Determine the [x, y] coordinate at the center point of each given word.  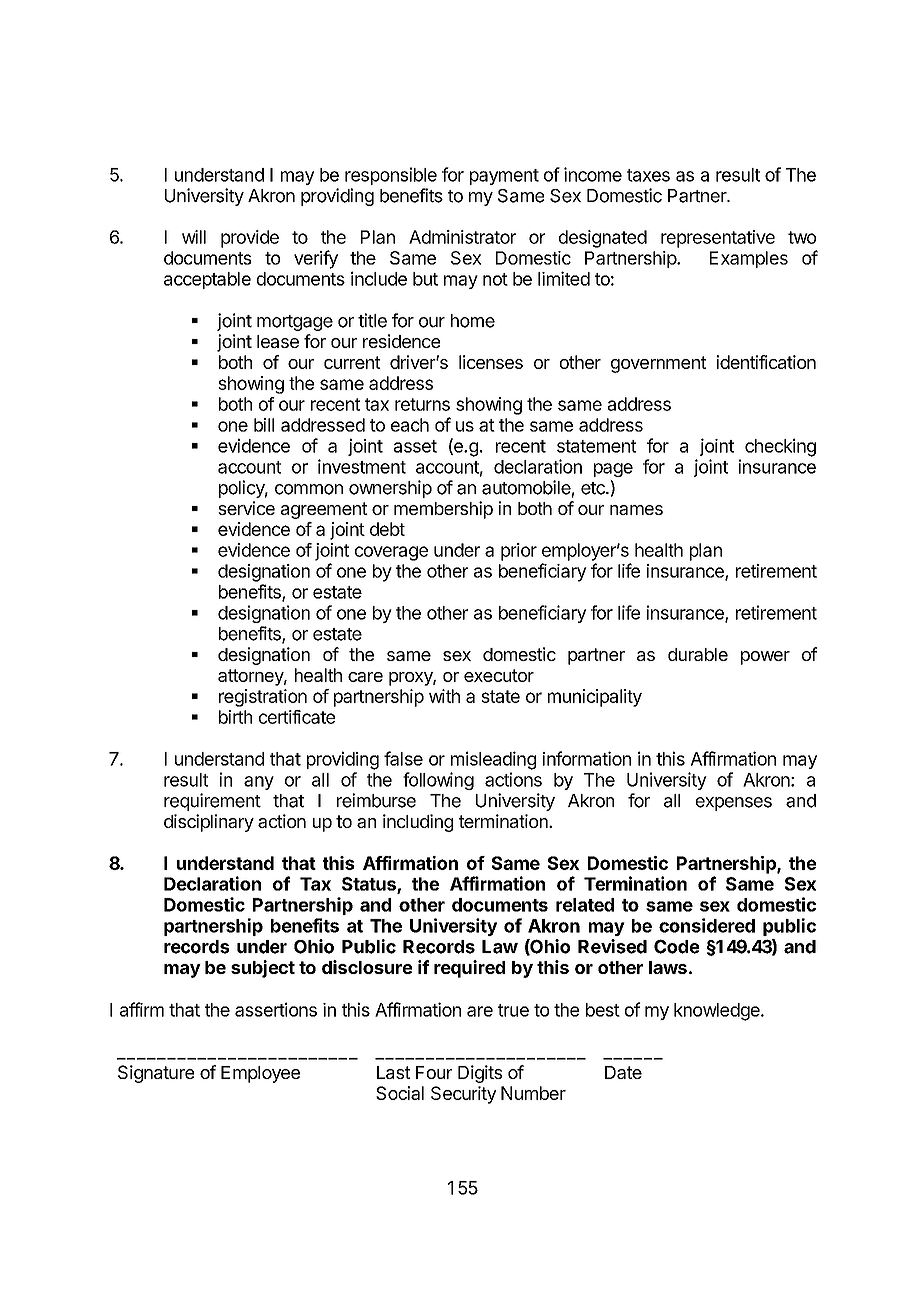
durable [698, 654]
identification [766, 362]
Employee [260, 1074]
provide [250, 239]
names [636, 510]
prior [519, 552]
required [469, 969]
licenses [491, 362]
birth [235, 717]
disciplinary [209, 823]
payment [504, 177]
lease [278, 341]
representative [718, 239]
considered [707, 925]
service [246, 508]
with [444, 696]
